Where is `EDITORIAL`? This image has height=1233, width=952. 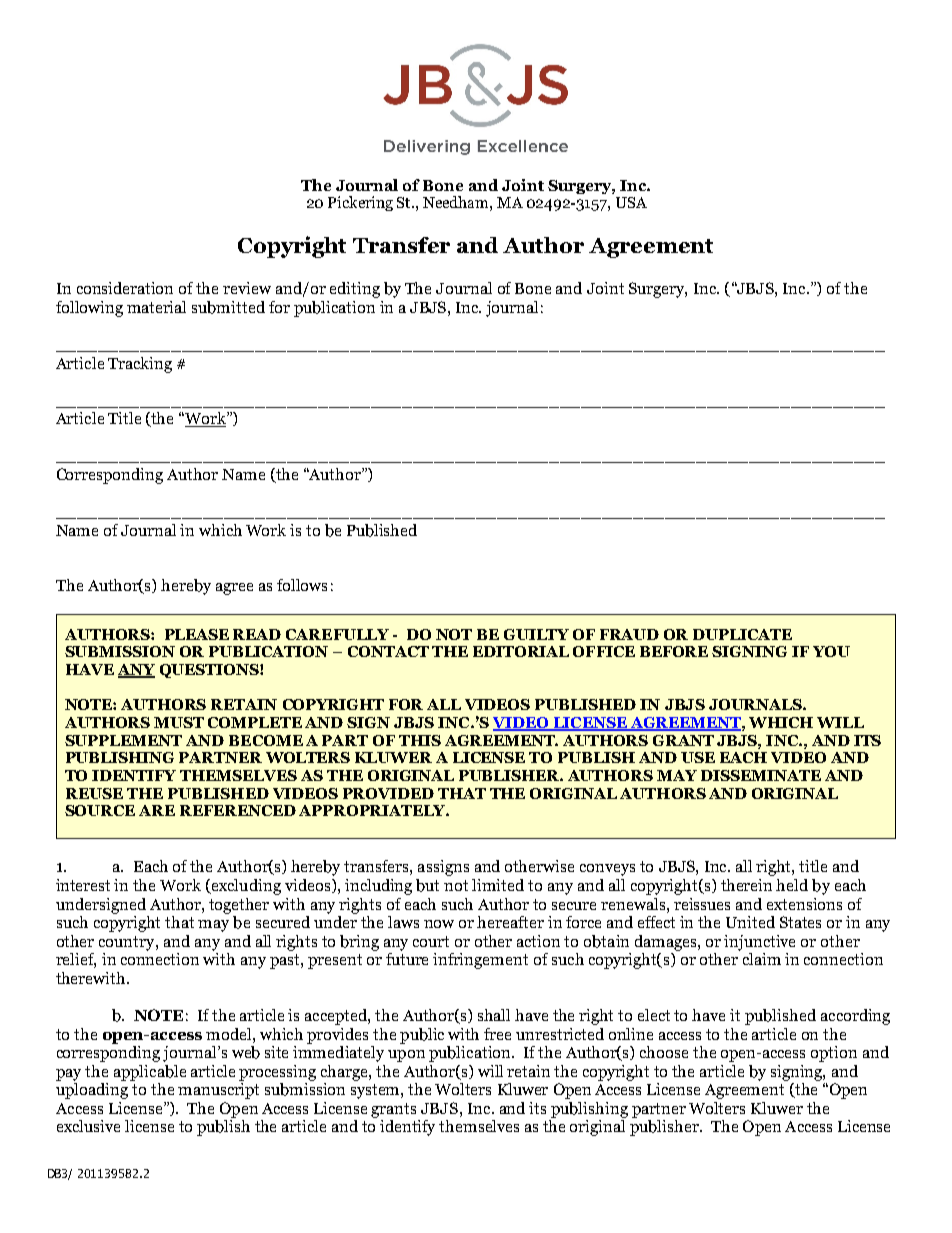
EDITORIAL is located at coordinates (521, 651).
